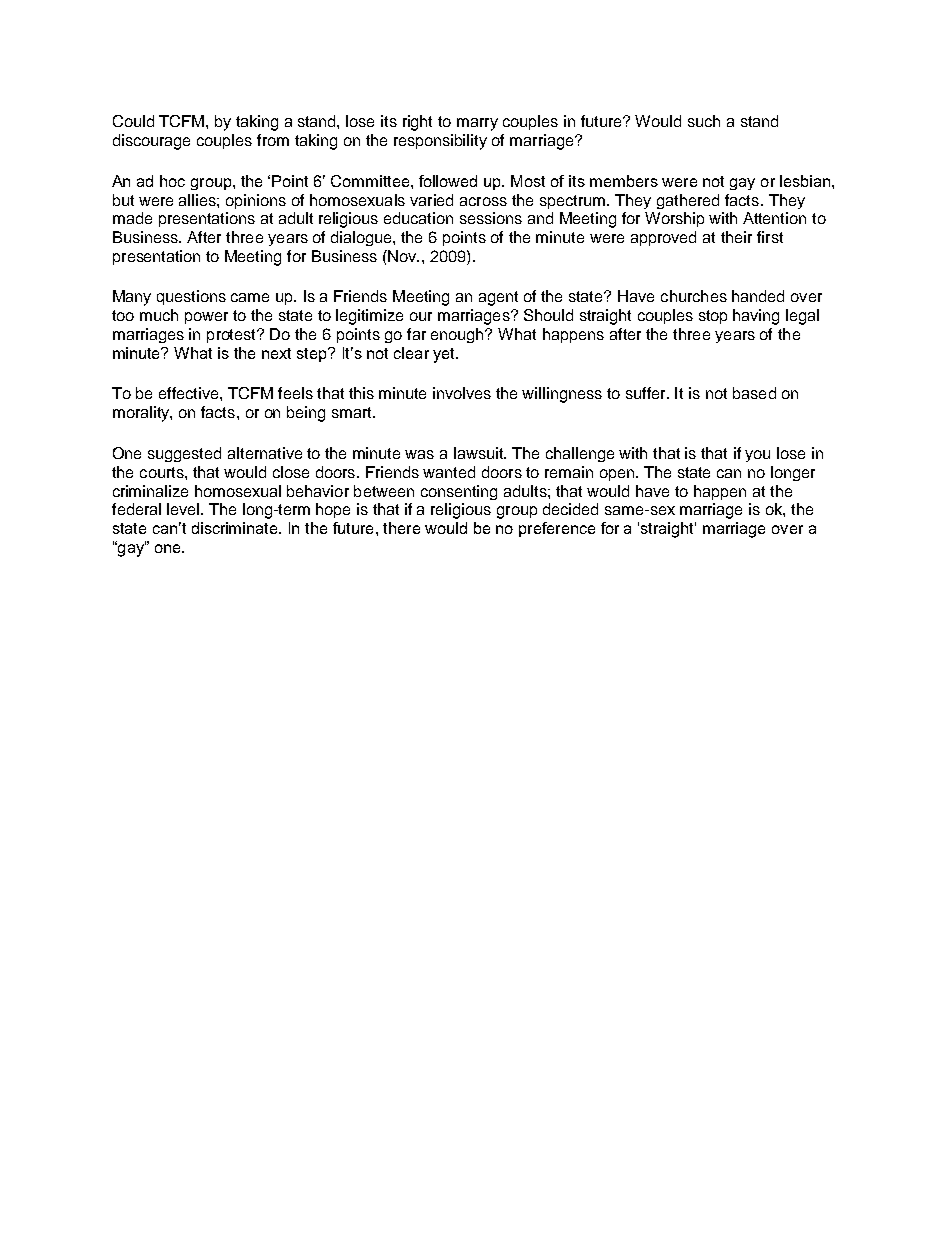 The image size is (952, 1233). Describe the element at coordinates (477, 124) in the screenshot. I see `marry` at that location.
